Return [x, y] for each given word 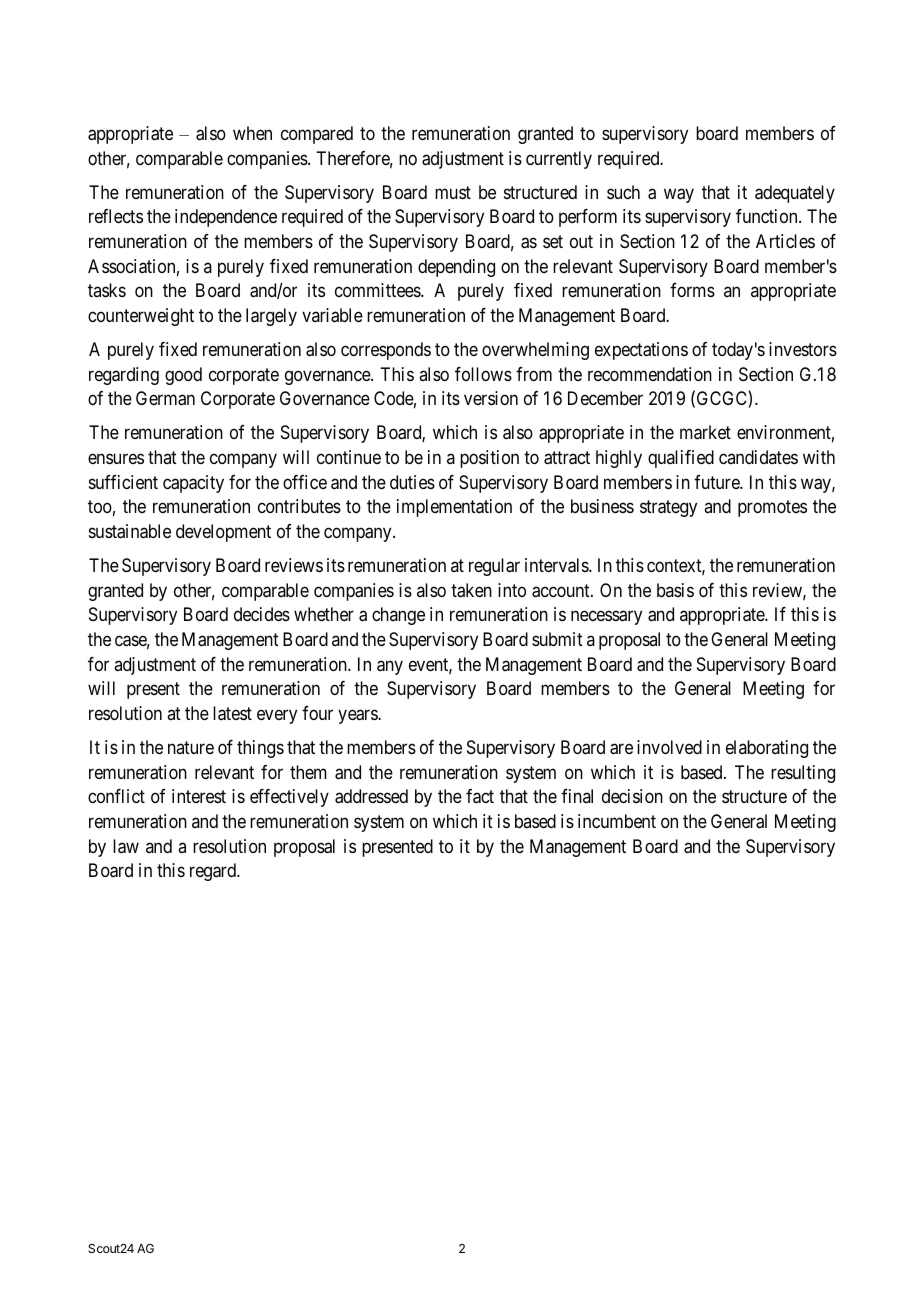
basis [675, 590]
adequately [795, 194]
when [252, 133]
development [223, 533]
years [358, 716]
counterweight [141, 317]
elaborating [767, 749]
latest [232, 713]
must [453, 192]
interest [199, 796]
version [491, 398]
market [705, 432]
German [165, 398]
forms [692, 290]
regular [494, 567]
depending [456, 268]
